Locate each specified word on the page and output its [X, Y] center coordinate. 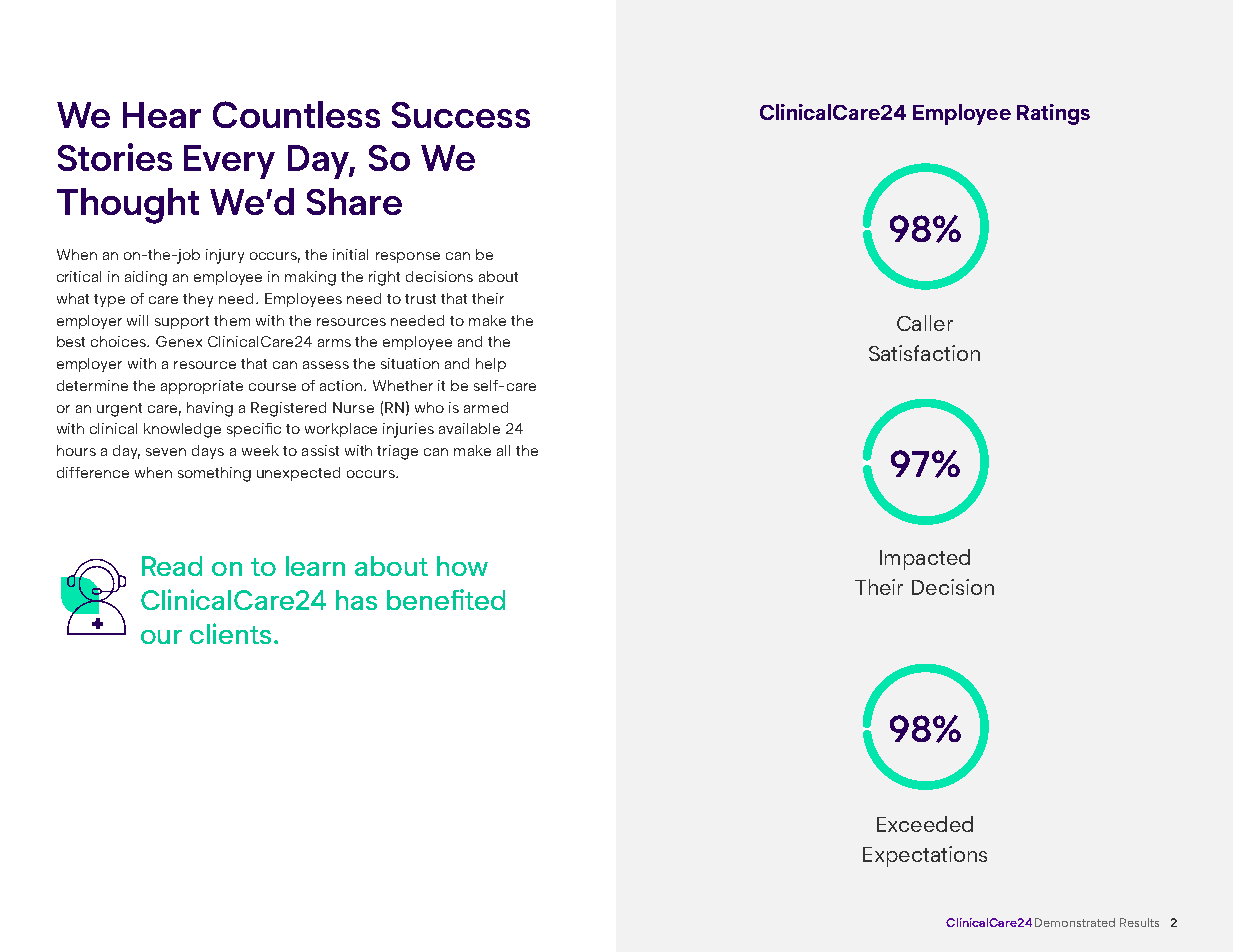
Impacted [925, 559]
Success [461, 115]
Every [229, 162]
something [214, 474]
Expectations [925, 856]
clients [230, 633]
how [462, 566]
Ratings [1053, 114]
